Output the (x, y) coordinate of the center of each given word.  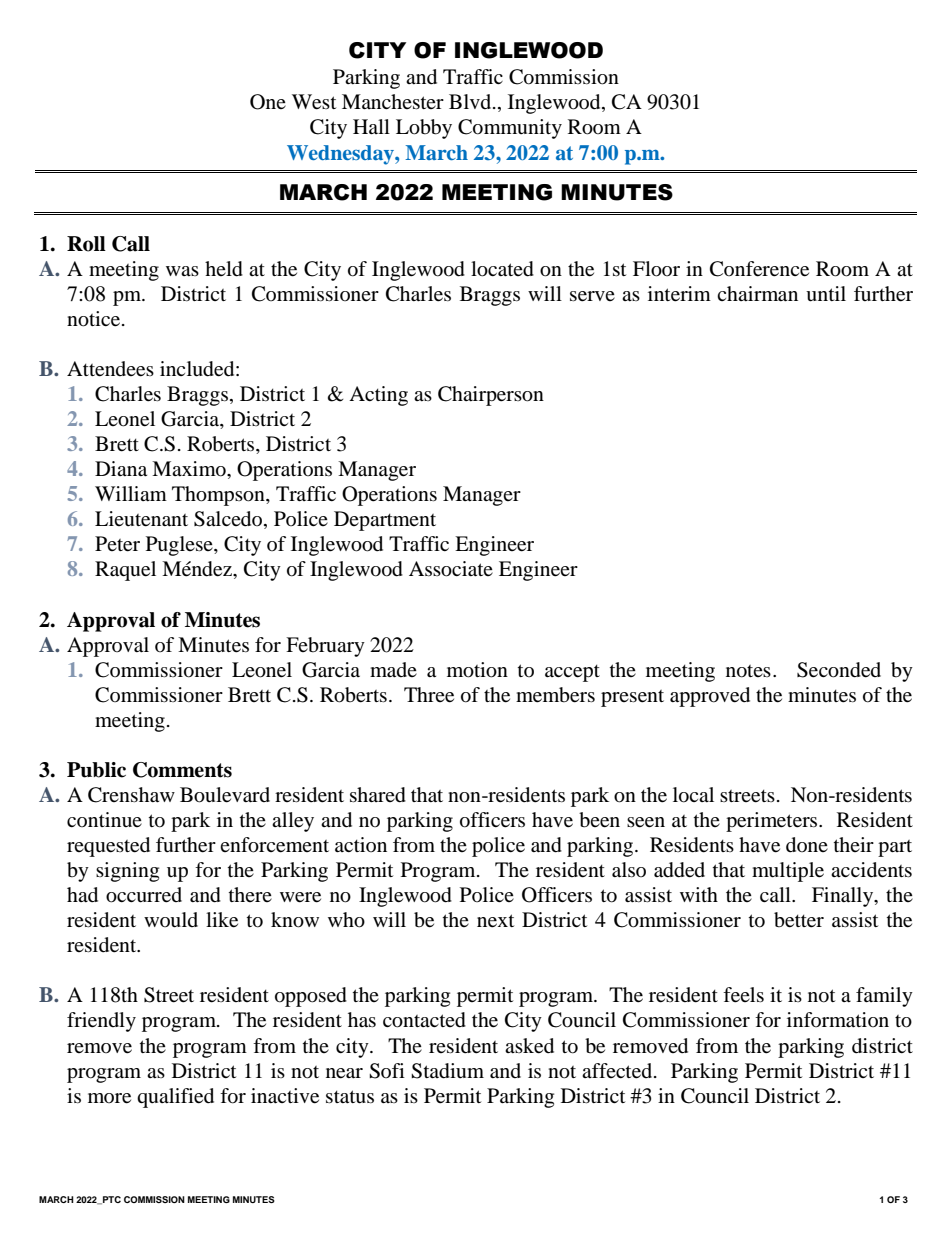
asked (529, 1046)
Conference (759, 269)
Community (510, 129)
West (314, 102)
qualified (175, 1098)
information (838, 1020)
